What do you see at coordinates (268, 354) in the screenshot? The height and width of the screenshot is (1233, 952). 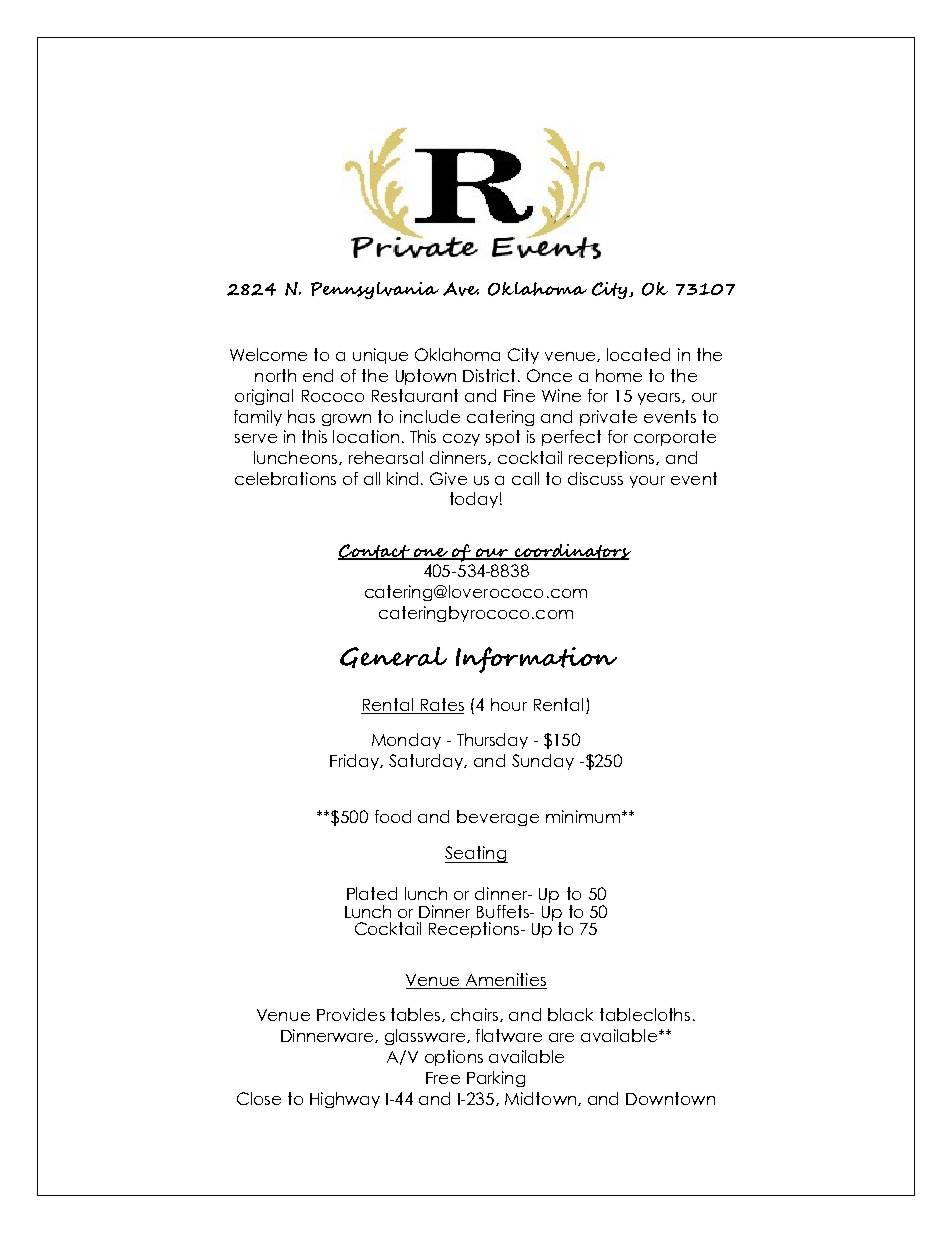 I see `Welcome` at bounding box center [268, 354].
